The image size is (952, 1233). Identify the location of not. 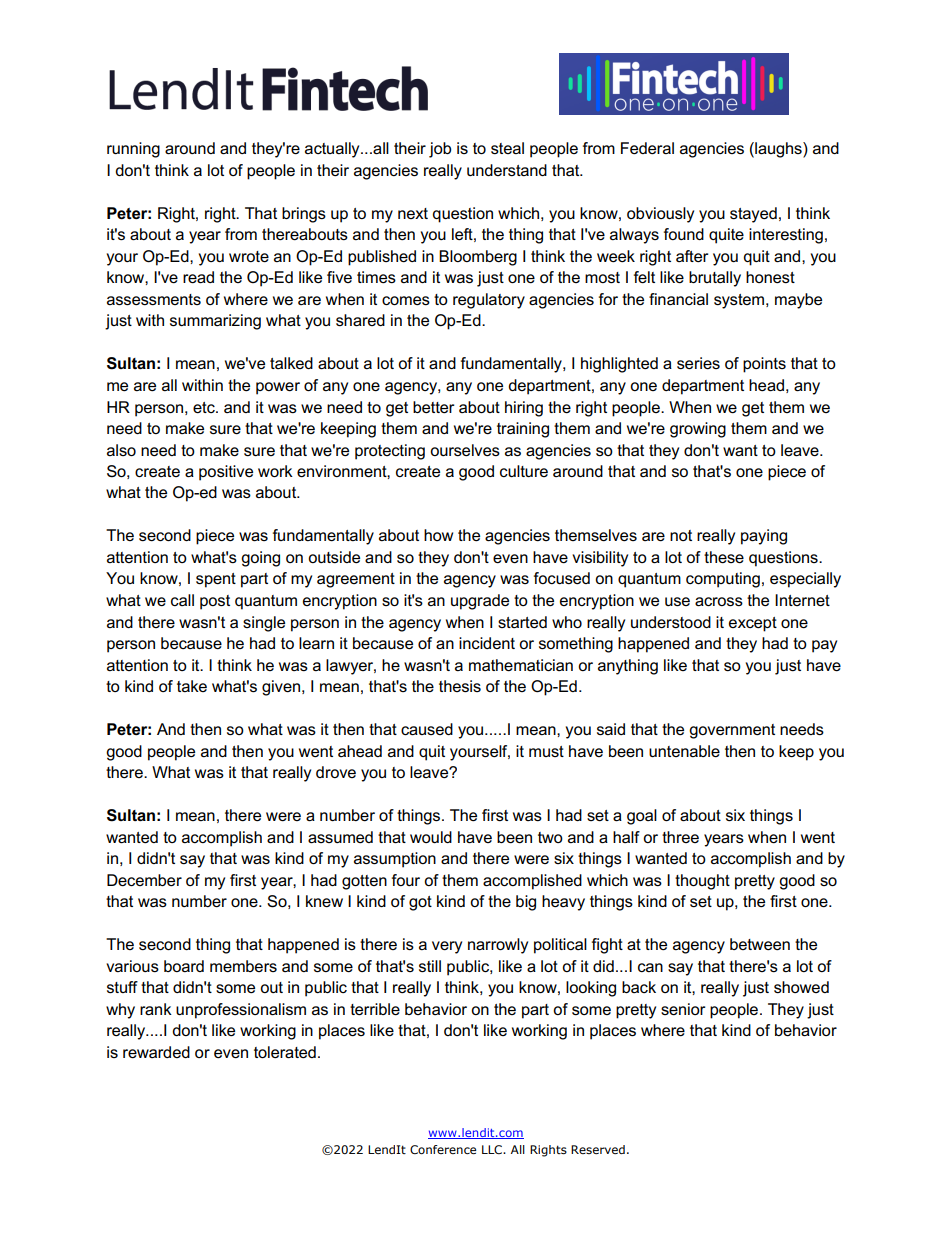
(681, 535).
